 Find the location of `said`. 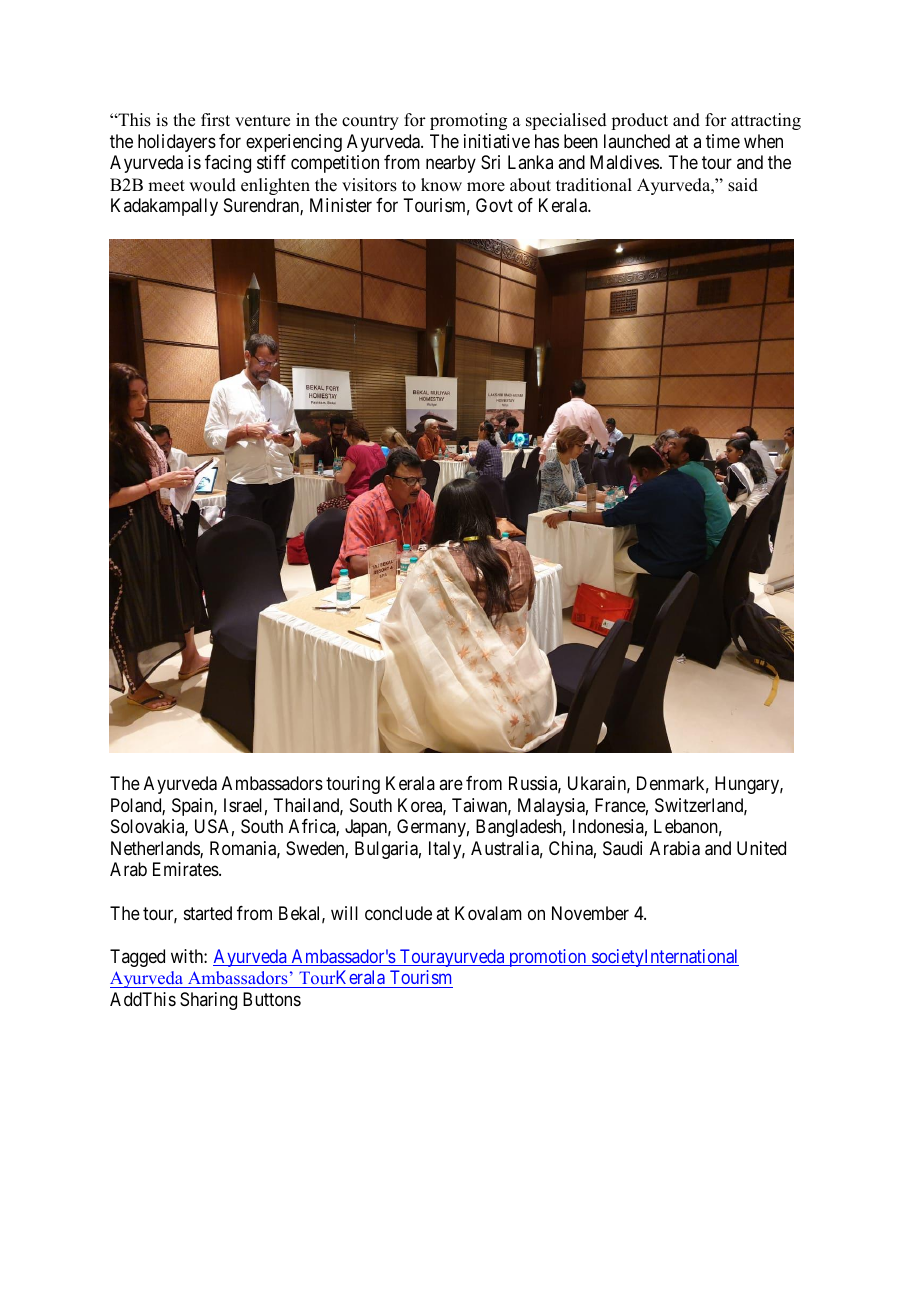

said is located at coordinates (743, 185).
